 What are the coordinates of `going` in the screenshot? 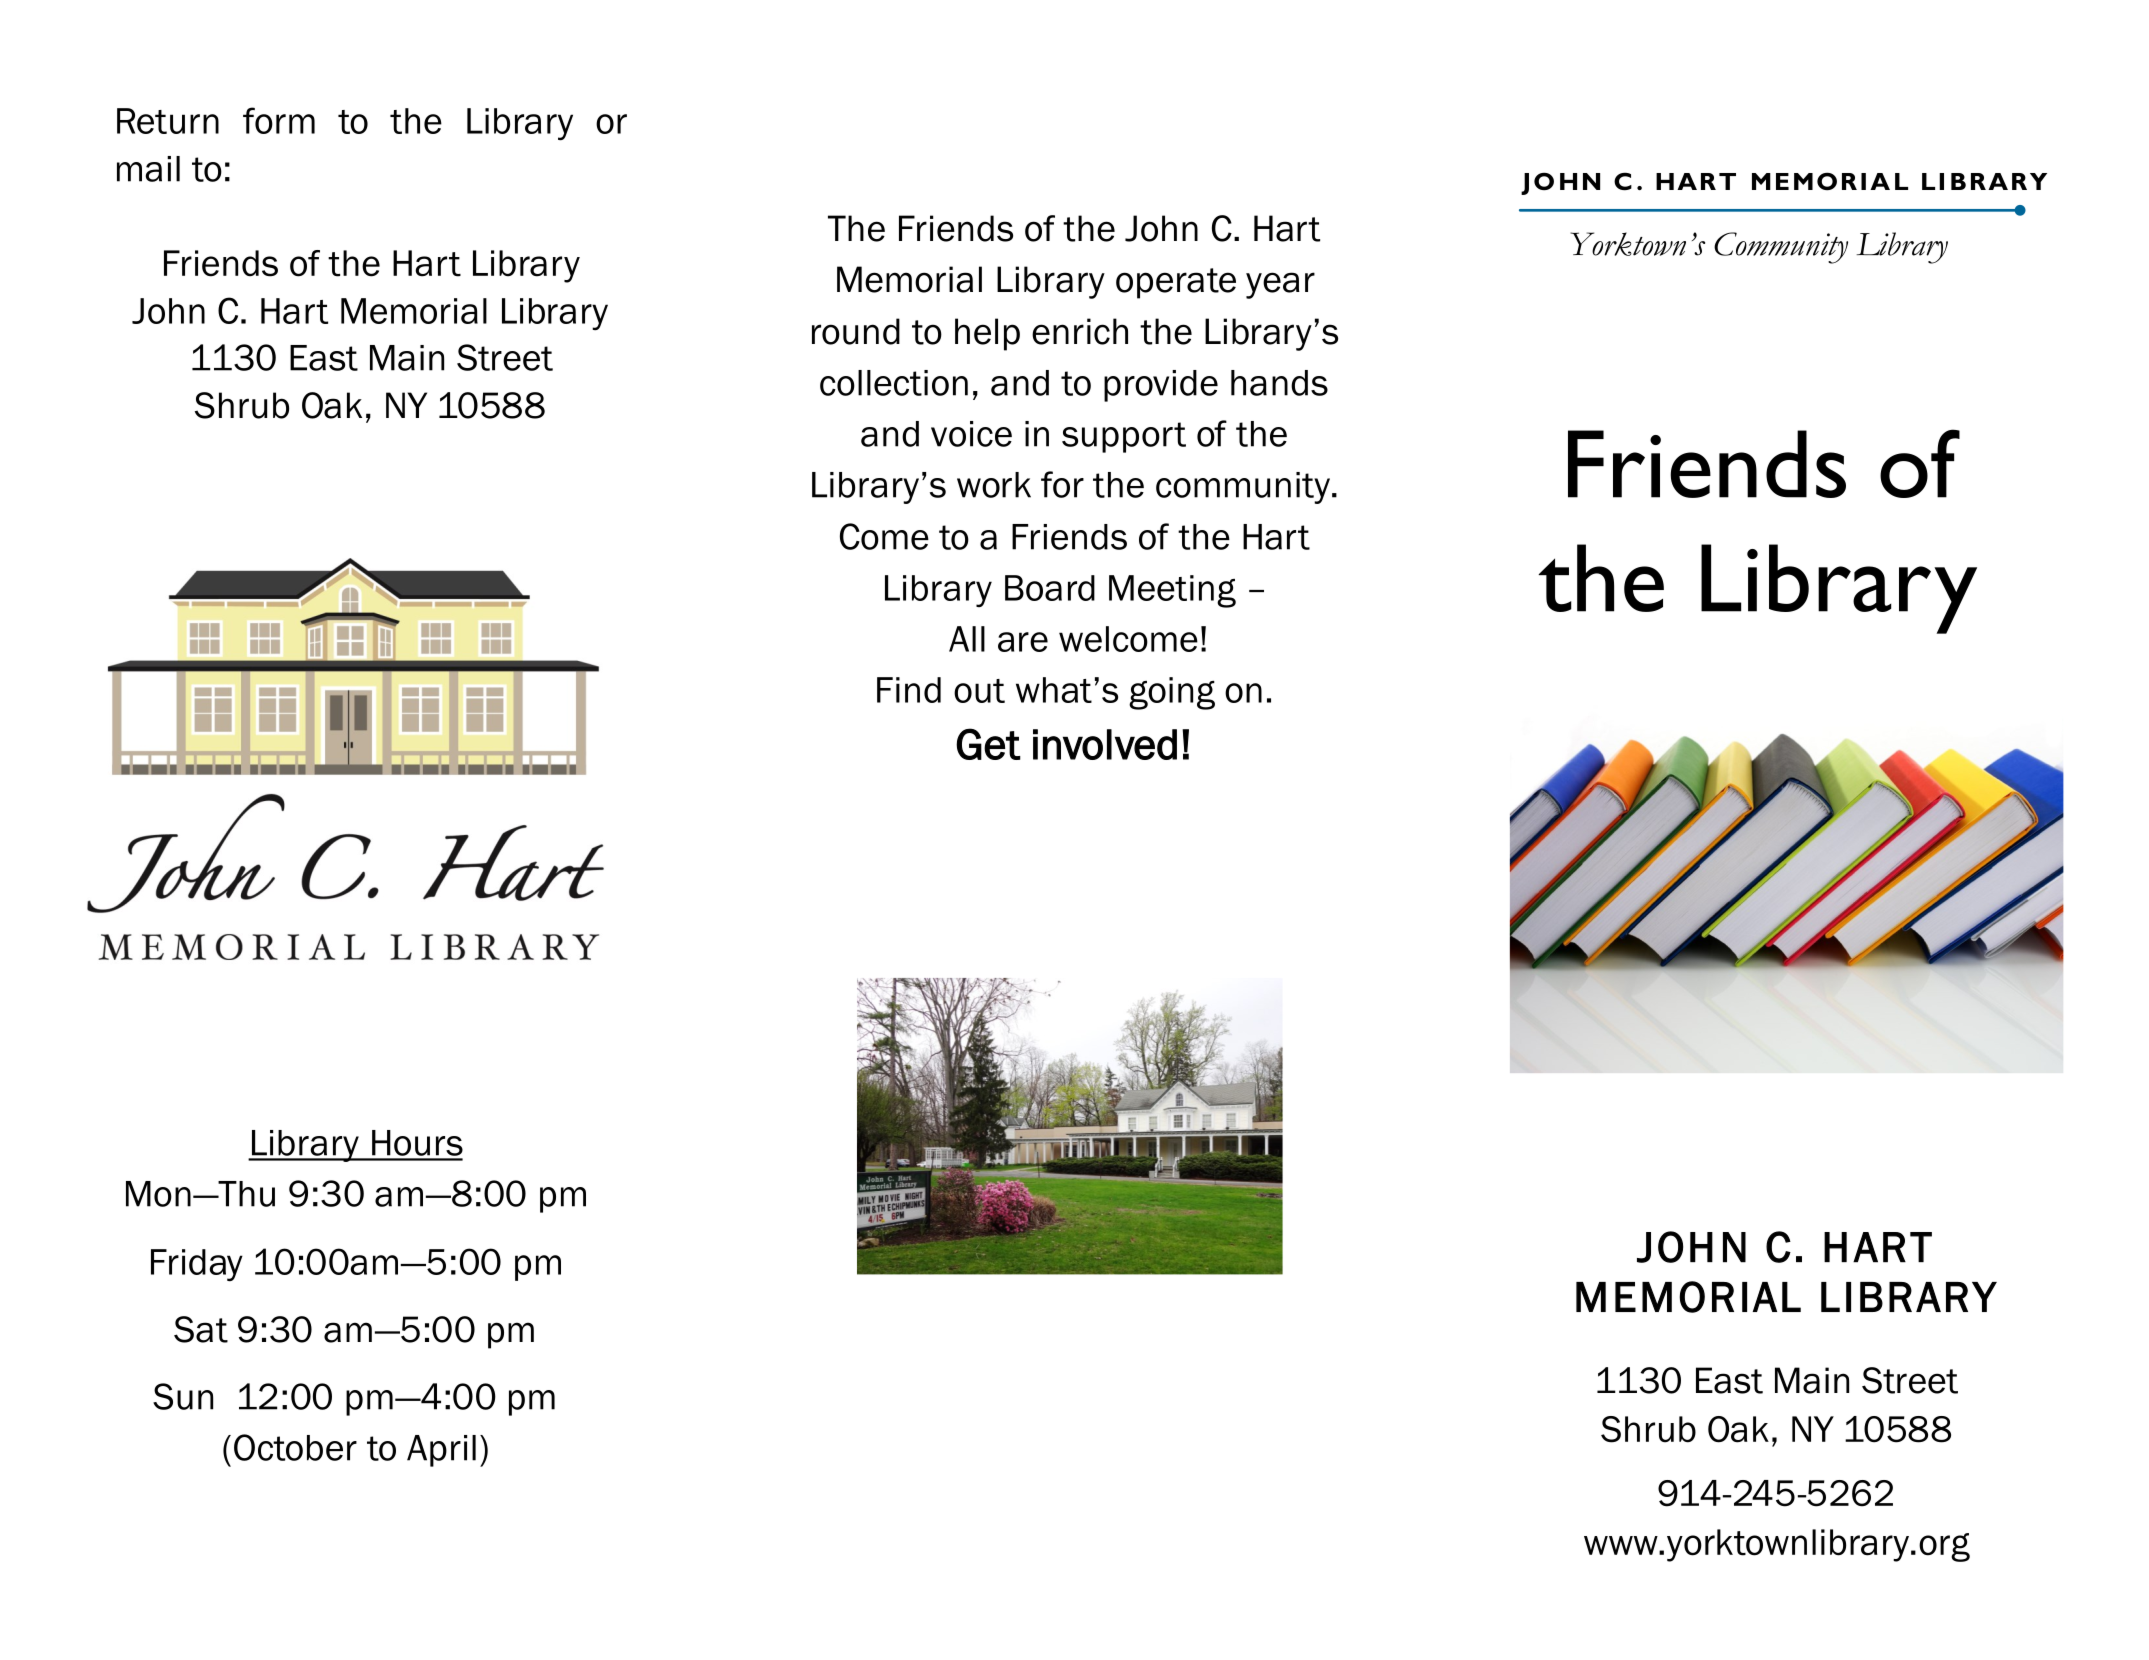 It's located at (1172, 693).
